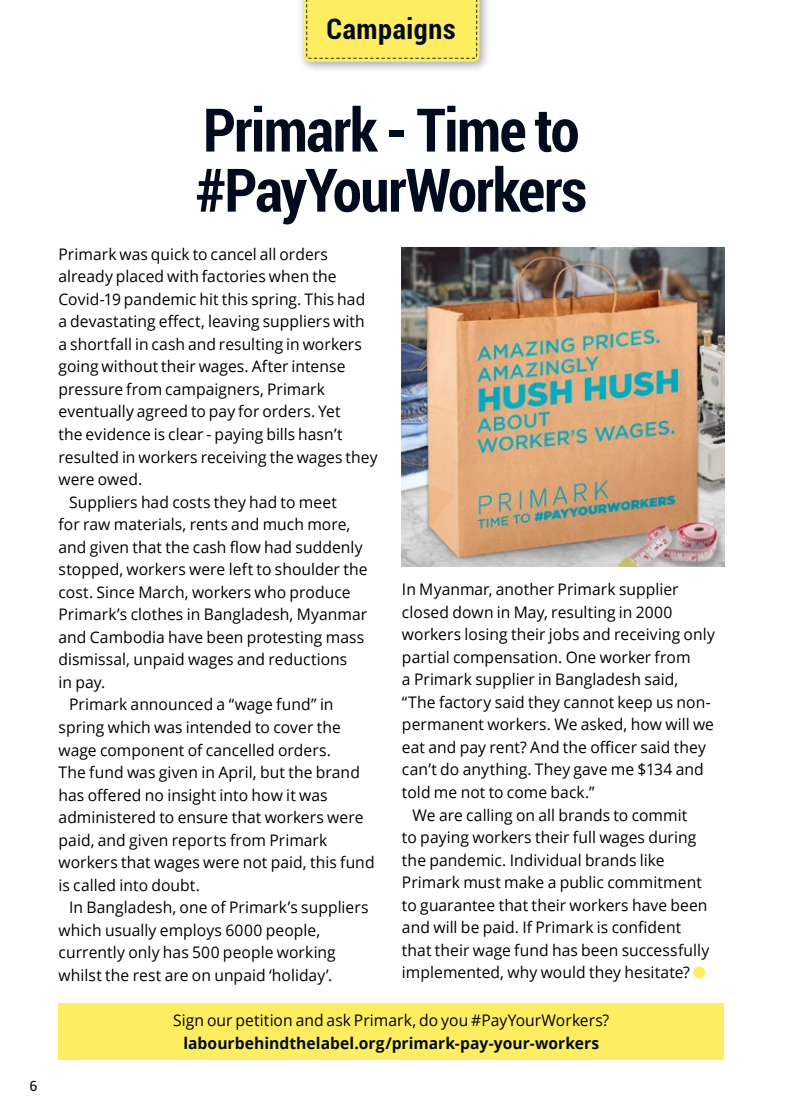 The width and height of the screenshot is (788, 1118). I want to click on rest, so click(147, 976).
